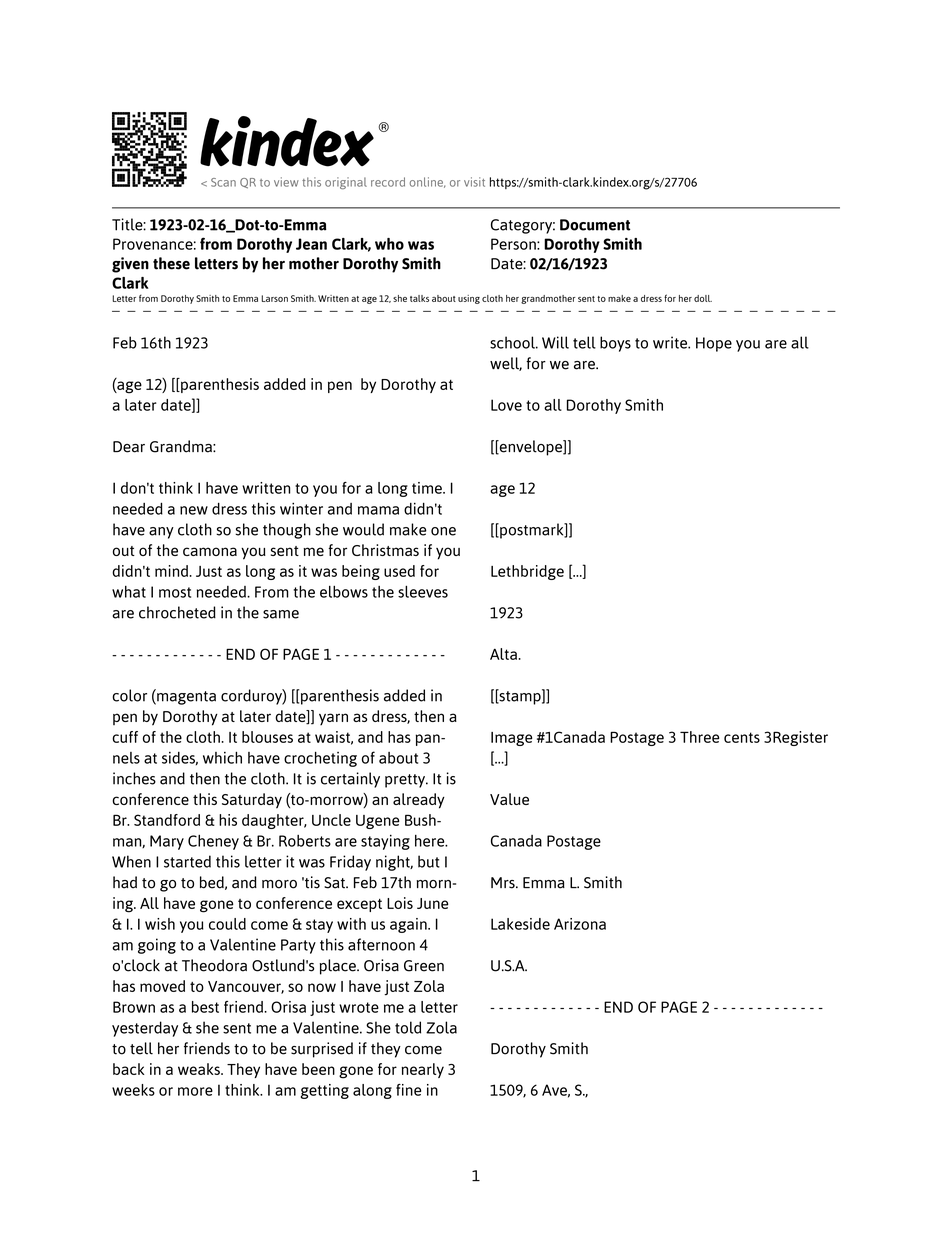 This screenshot has width=952, height=1233. Describe the element at coordinates (506, 405) in the screenshot. I see `Love` at that location.
